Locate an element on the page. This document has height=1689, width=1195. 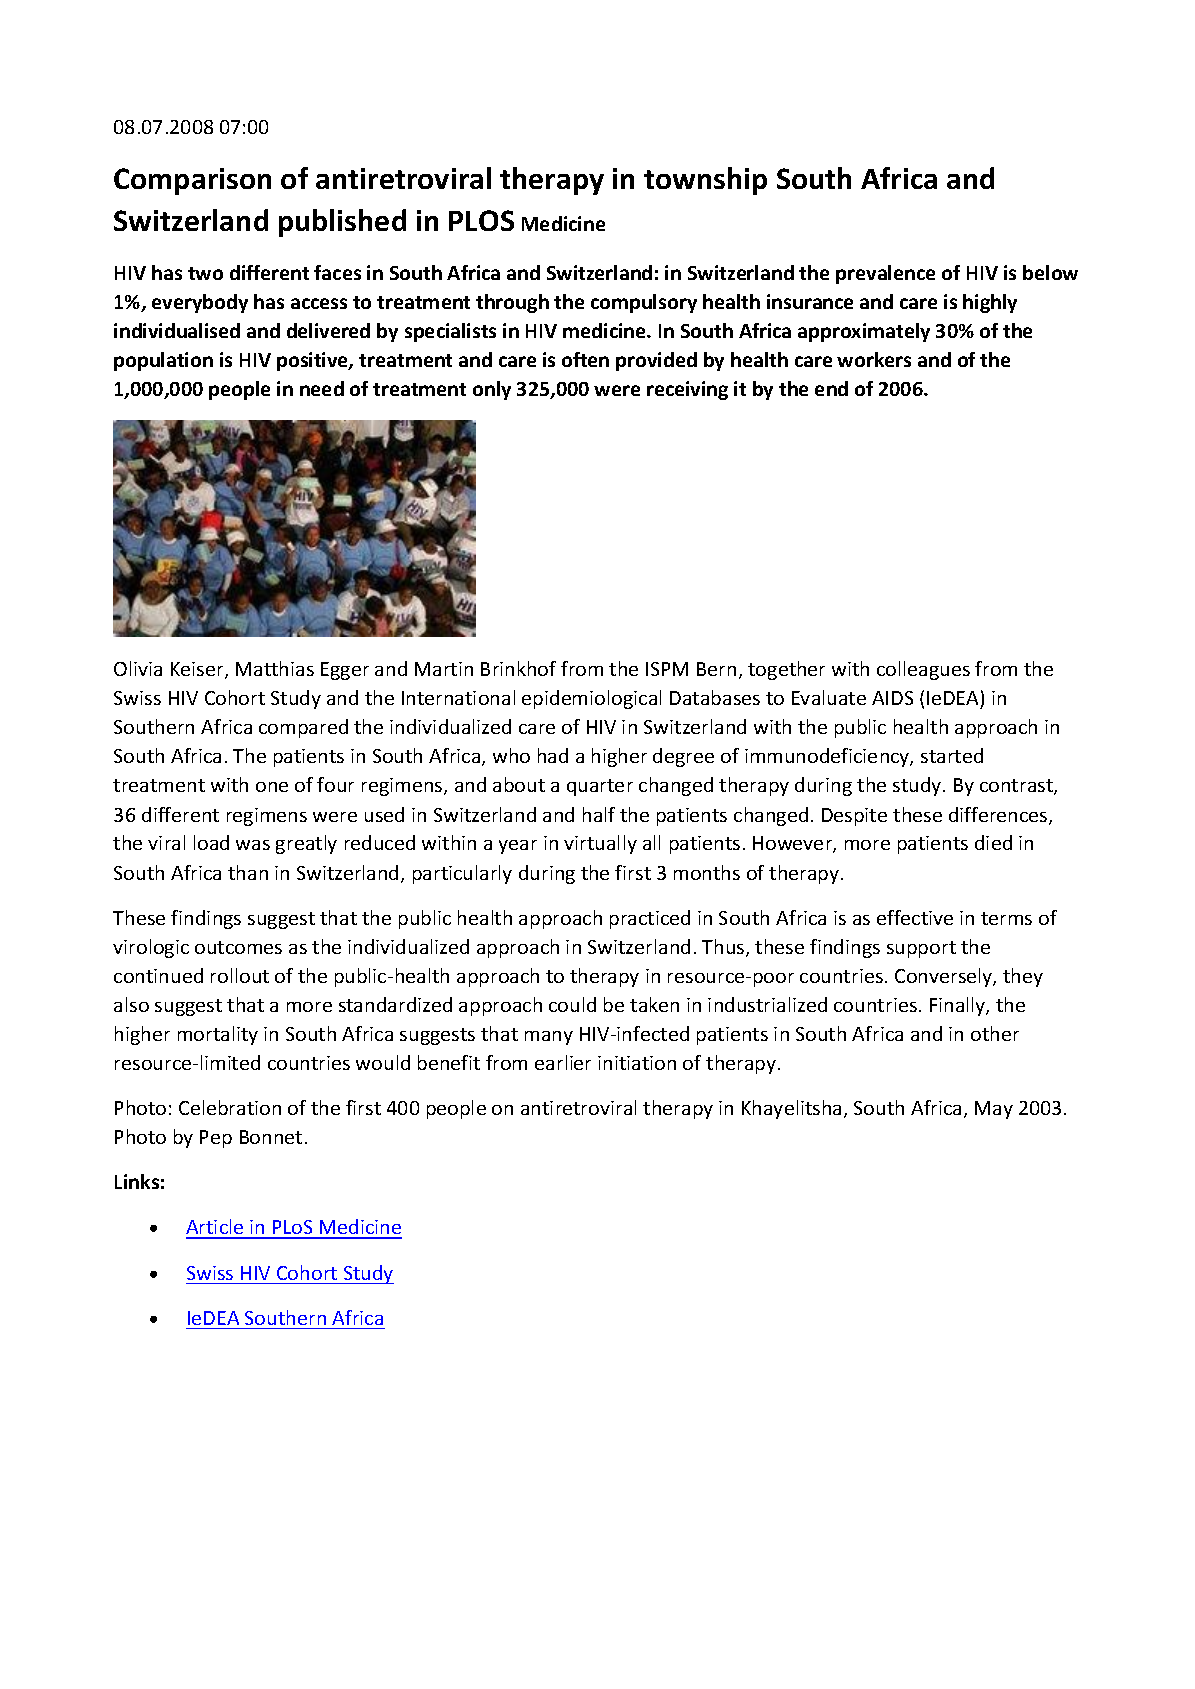
township is located at coordinates (705, 181).
